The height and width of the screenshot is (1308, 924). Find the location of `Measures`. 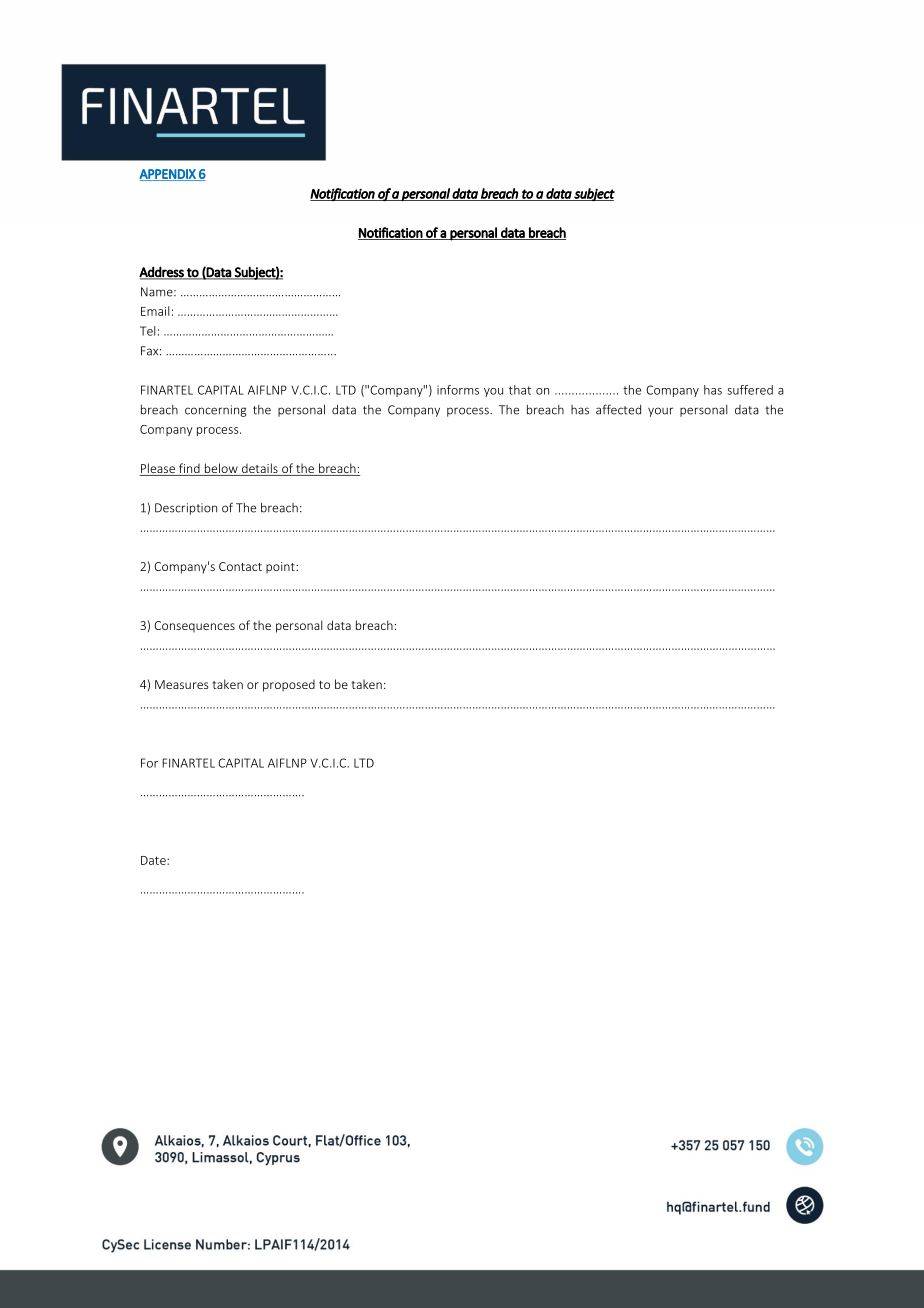

Measures is located at coordinates (182, 684).
